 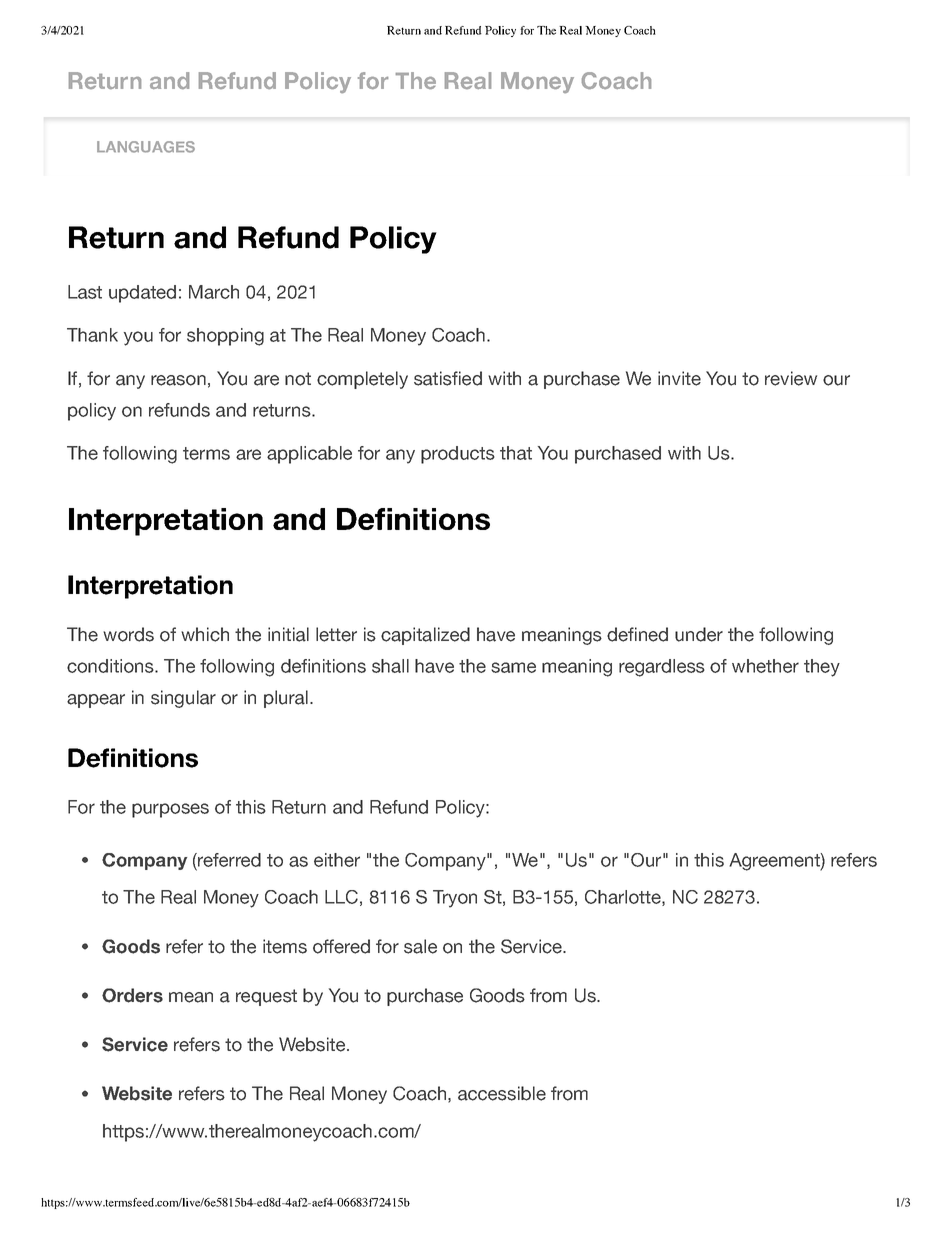 I want to click on review, so click(x=791, y=378).
